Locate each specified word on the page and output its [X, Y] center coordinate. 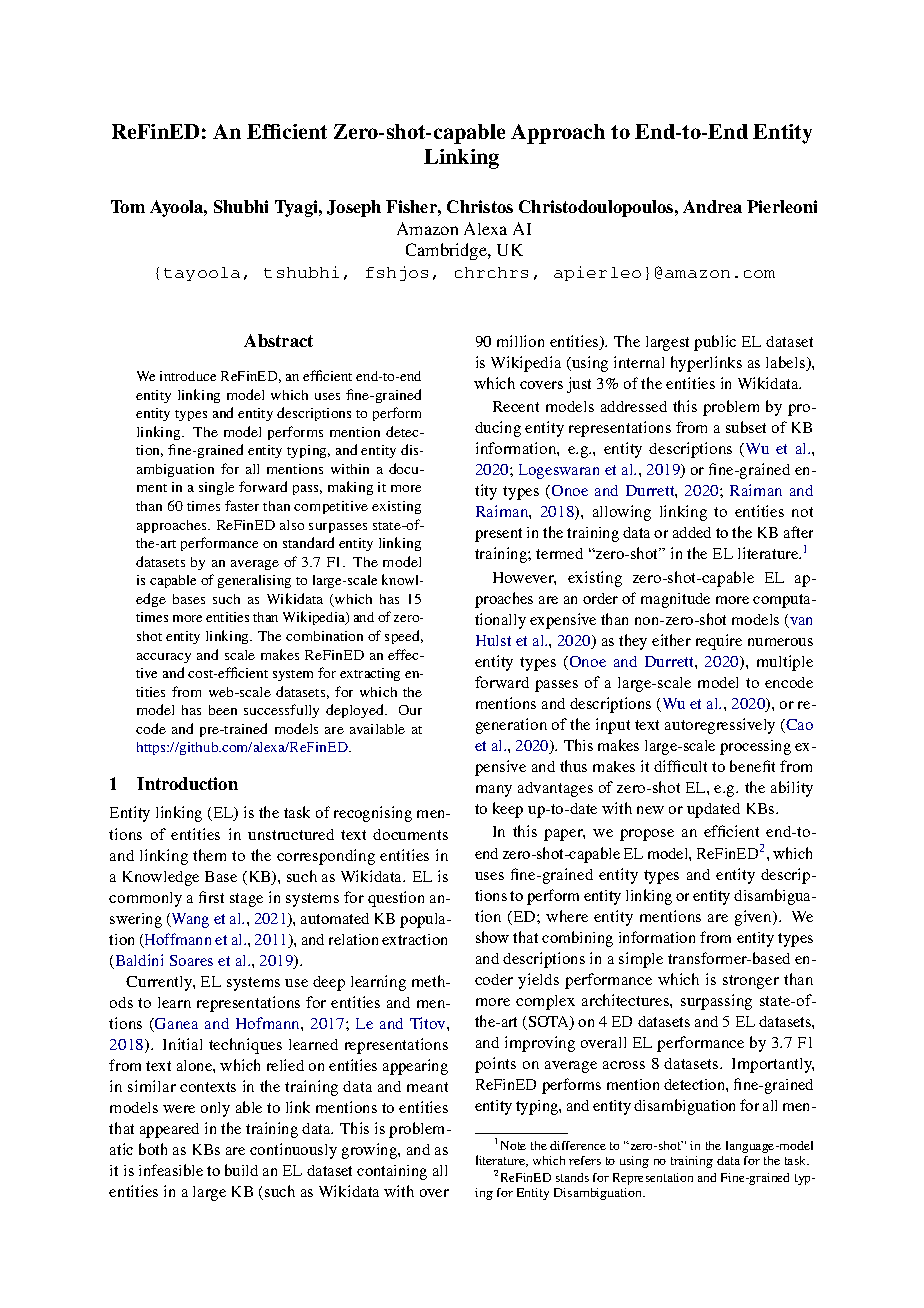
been [223, 710]
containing [392, 1172]
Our [410, 710]
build [241, 1170]
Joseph [354, 208]
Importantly [773, 1065]
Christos [480, 206]
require [719, 642]
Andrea [712, 206]
